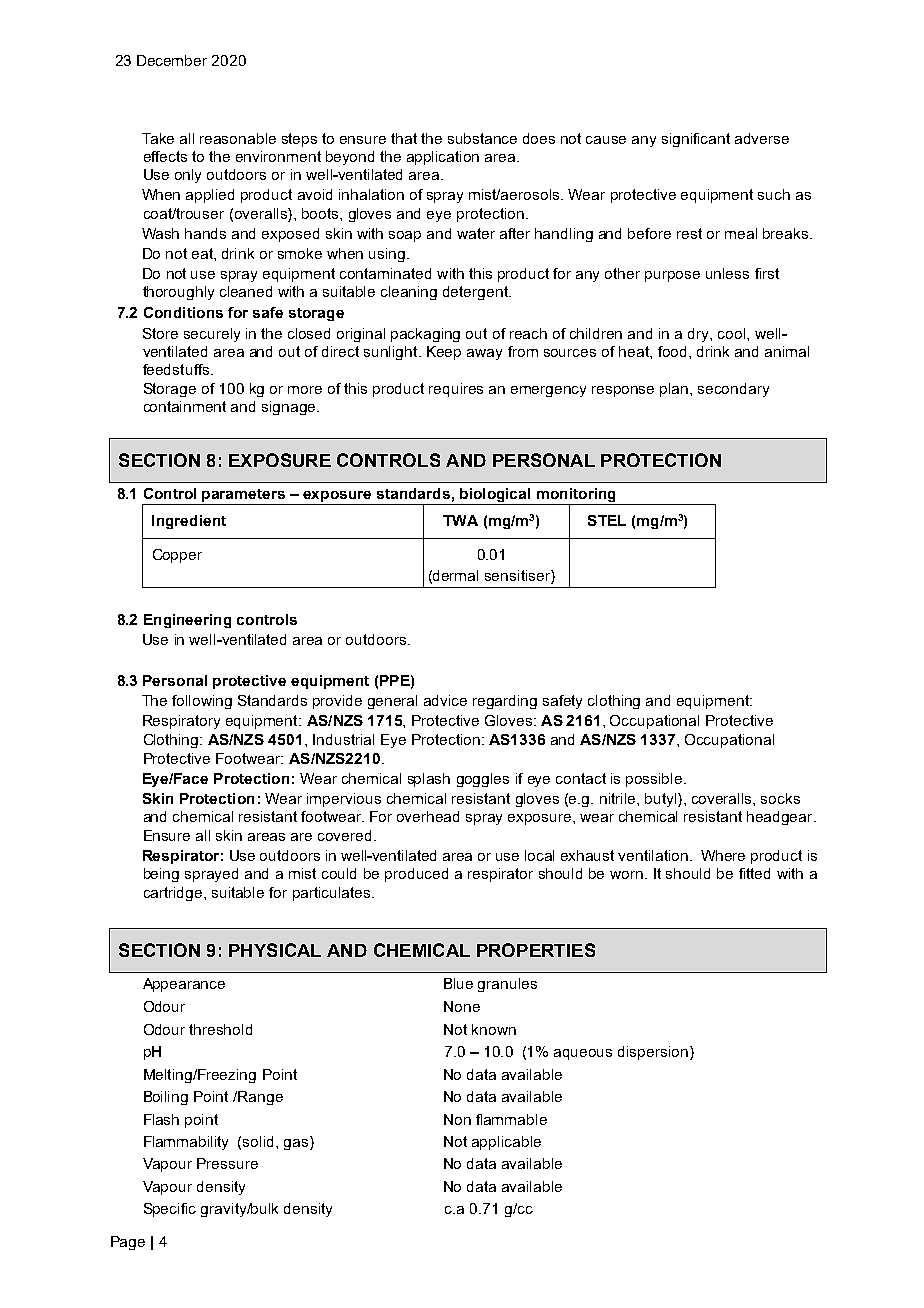 This page has height=1308, width=924. I want to click on significant, so click(696, 140).
